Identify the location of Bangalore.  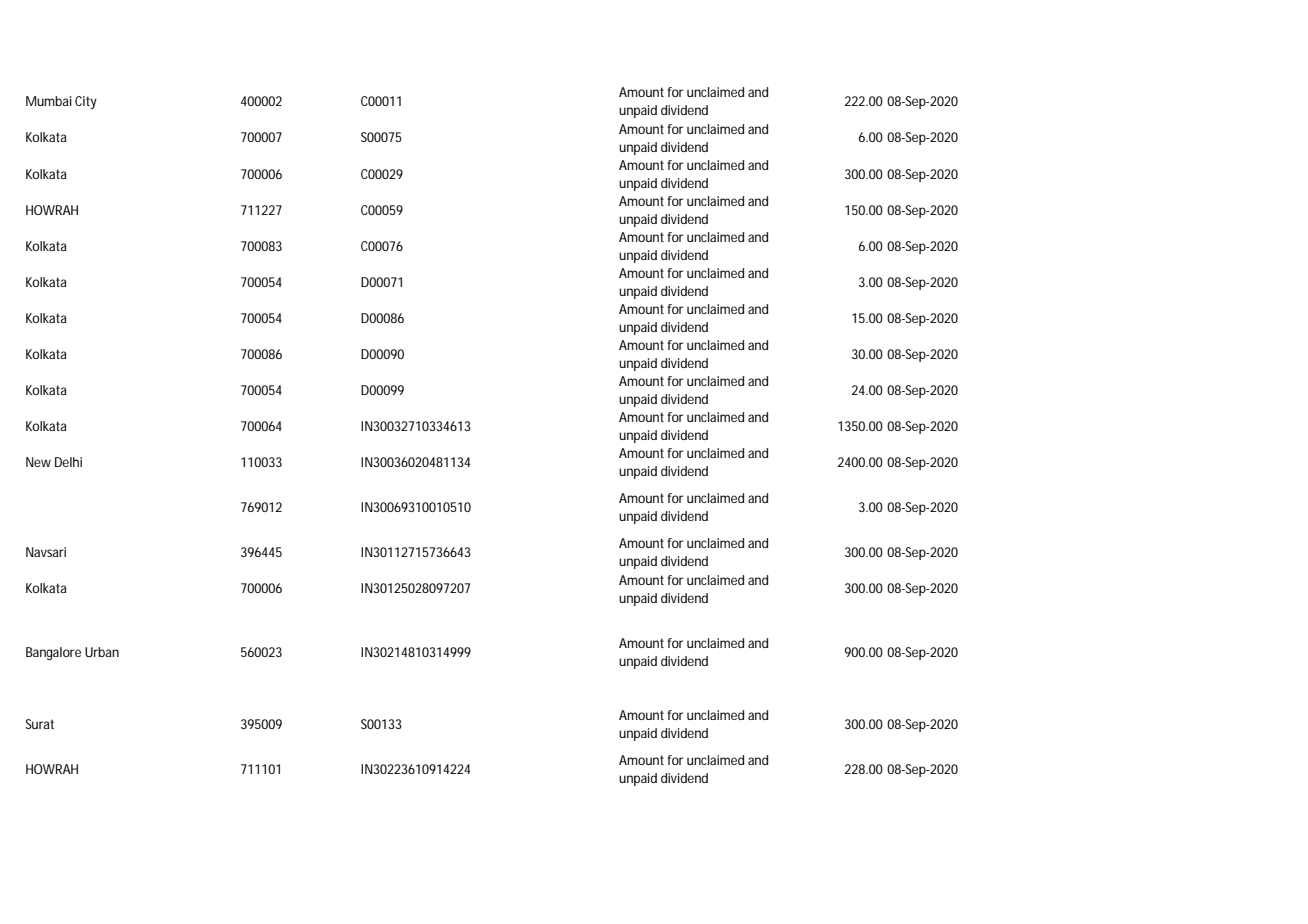
(53, 653).
